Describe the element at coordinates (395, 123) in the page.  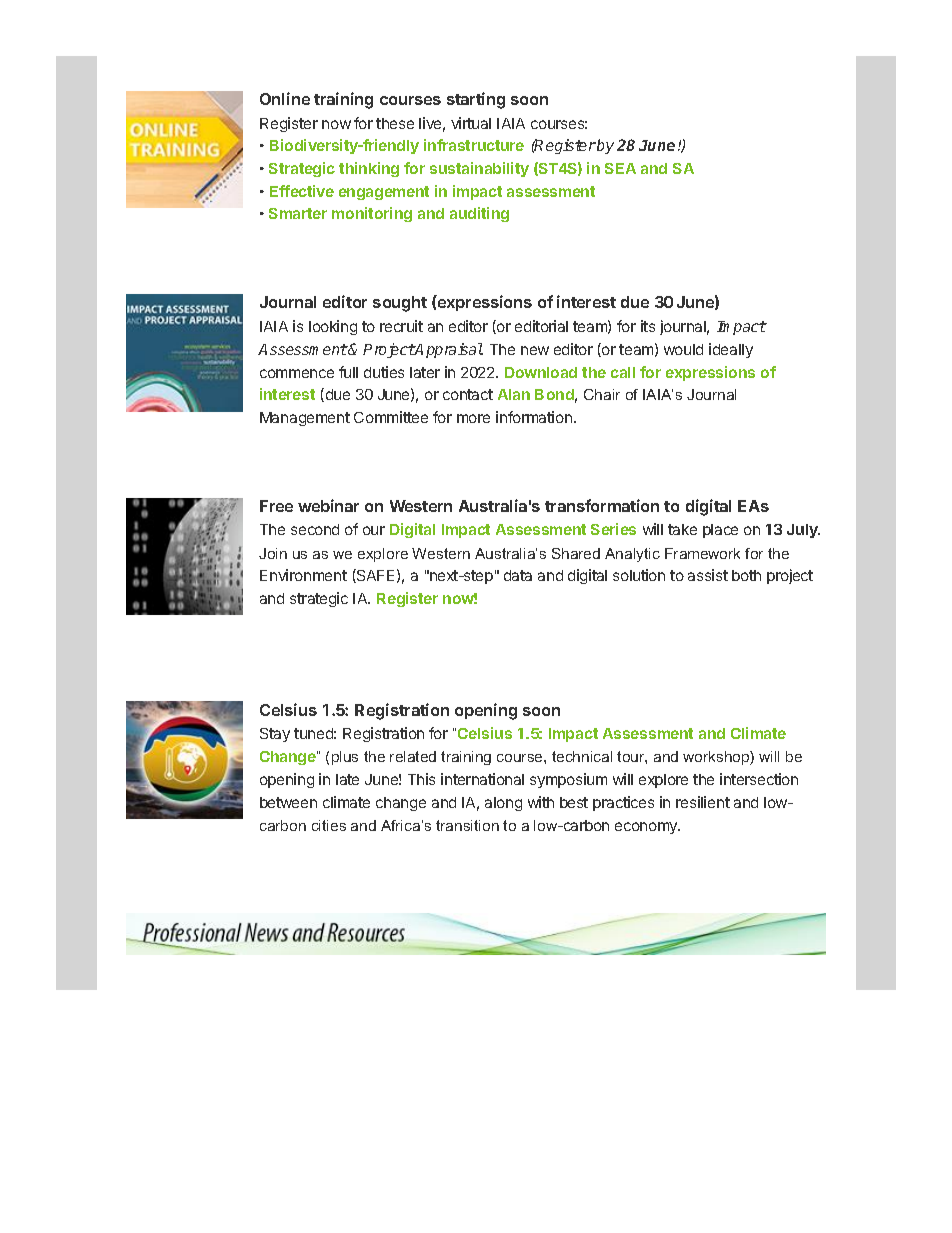
I see `these` at that location.
